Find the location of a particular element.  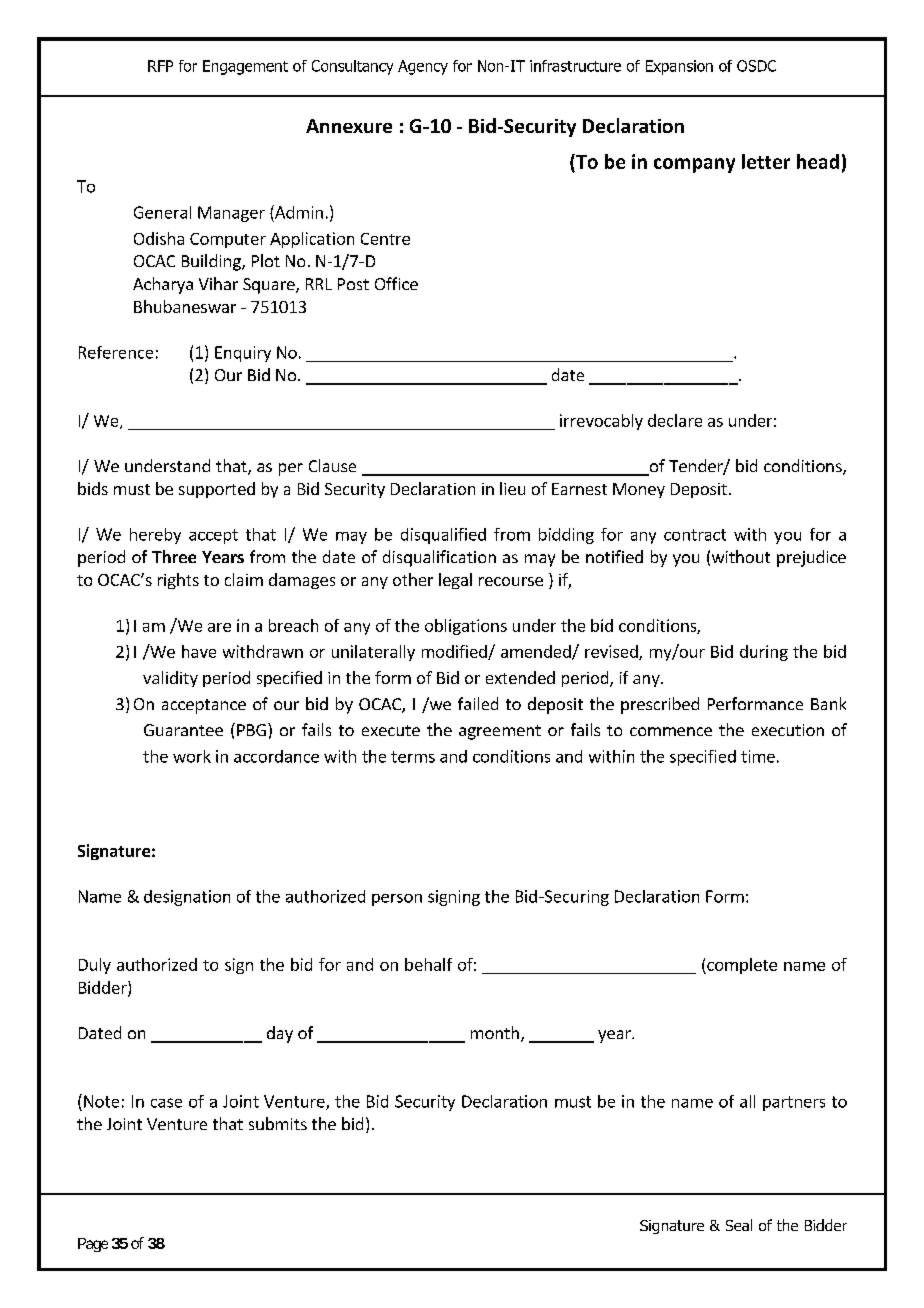

person is located at coordinates (397, 900).
